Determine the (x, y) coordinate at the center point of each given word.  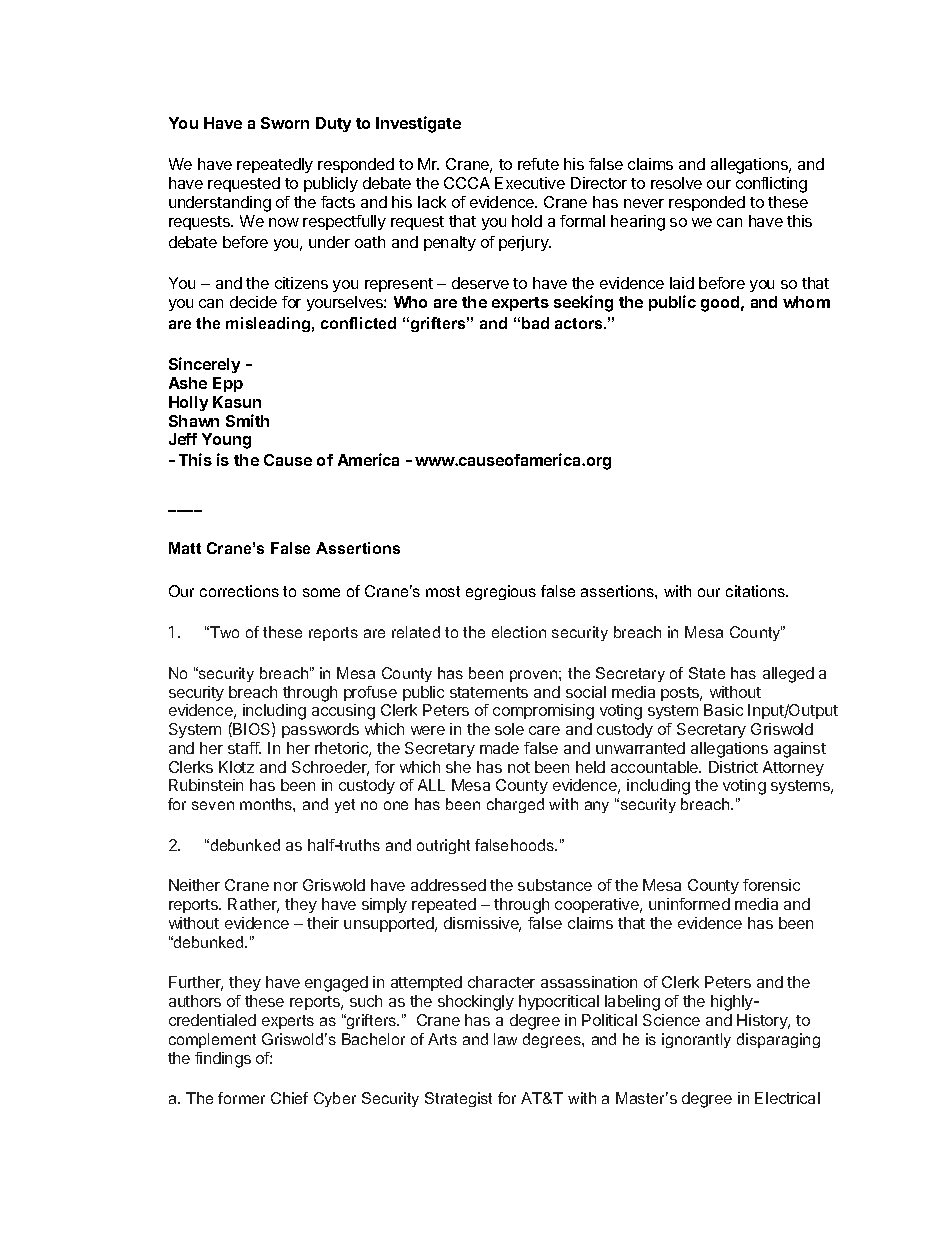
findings (223, 1060)
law (505, 1039)
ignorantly (696, 1040)
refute (538, 164)
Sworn (285, 123)
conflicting (771, 185)
